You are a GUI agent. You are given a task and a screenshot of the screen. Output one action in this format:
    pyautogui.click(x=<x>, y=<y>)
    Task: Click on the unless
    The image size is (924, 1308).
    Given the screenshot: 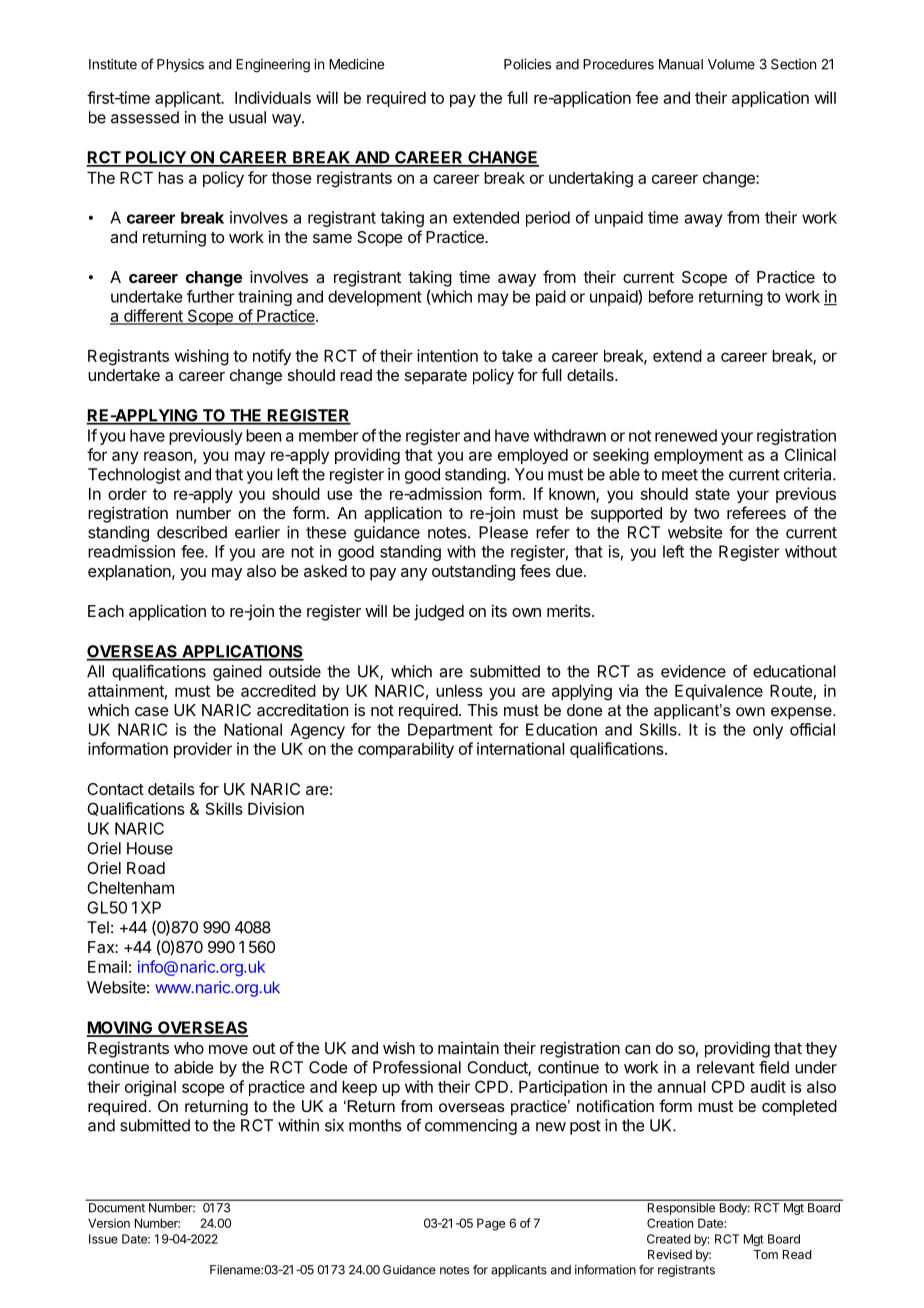 What is the action you would take?
    pyautogui.click(x=459, y=691)
